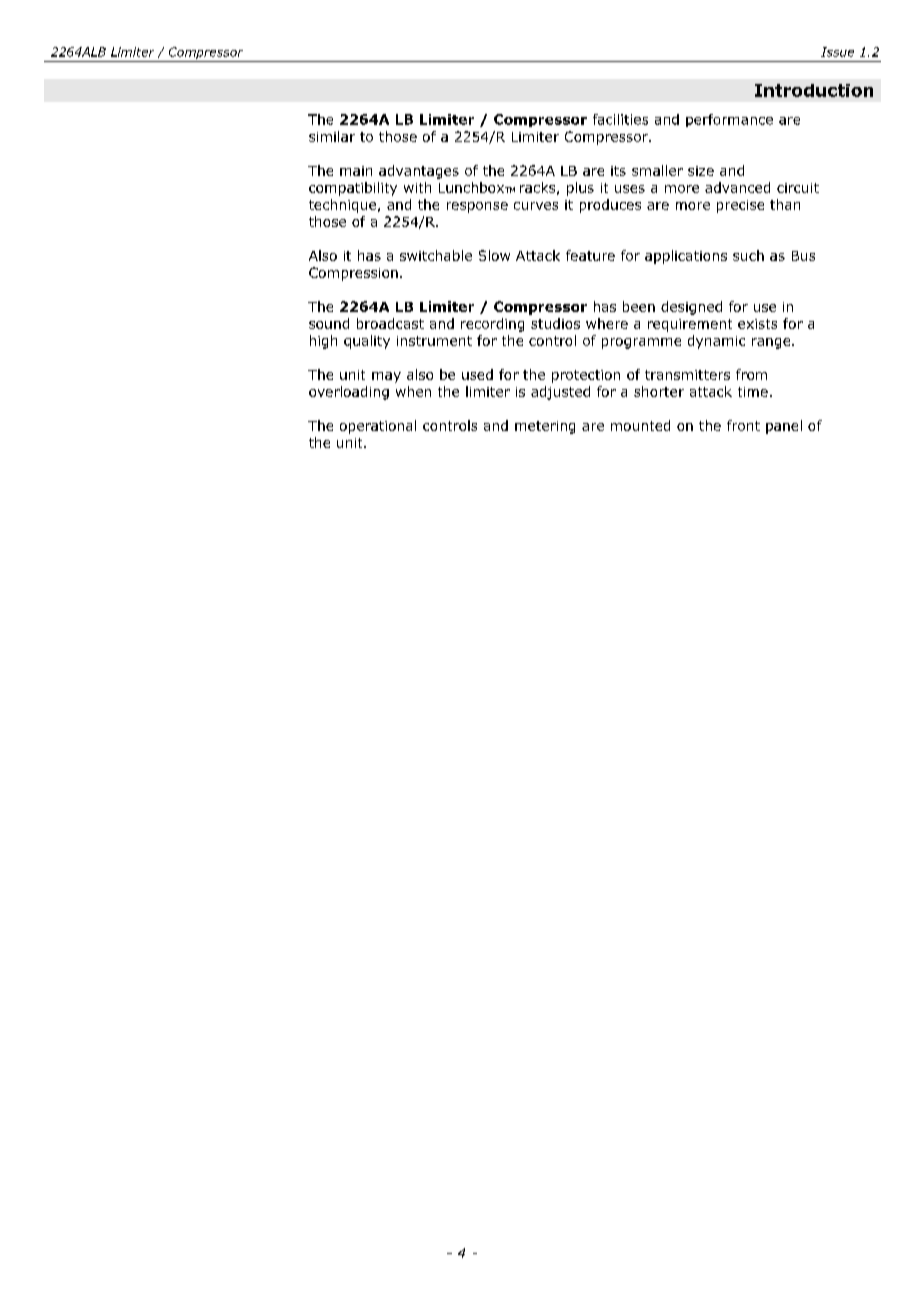 The image size is (924, 1308). Describe the element at coordinates (332, 136) in the screenshot. I see `similar` at that location.
